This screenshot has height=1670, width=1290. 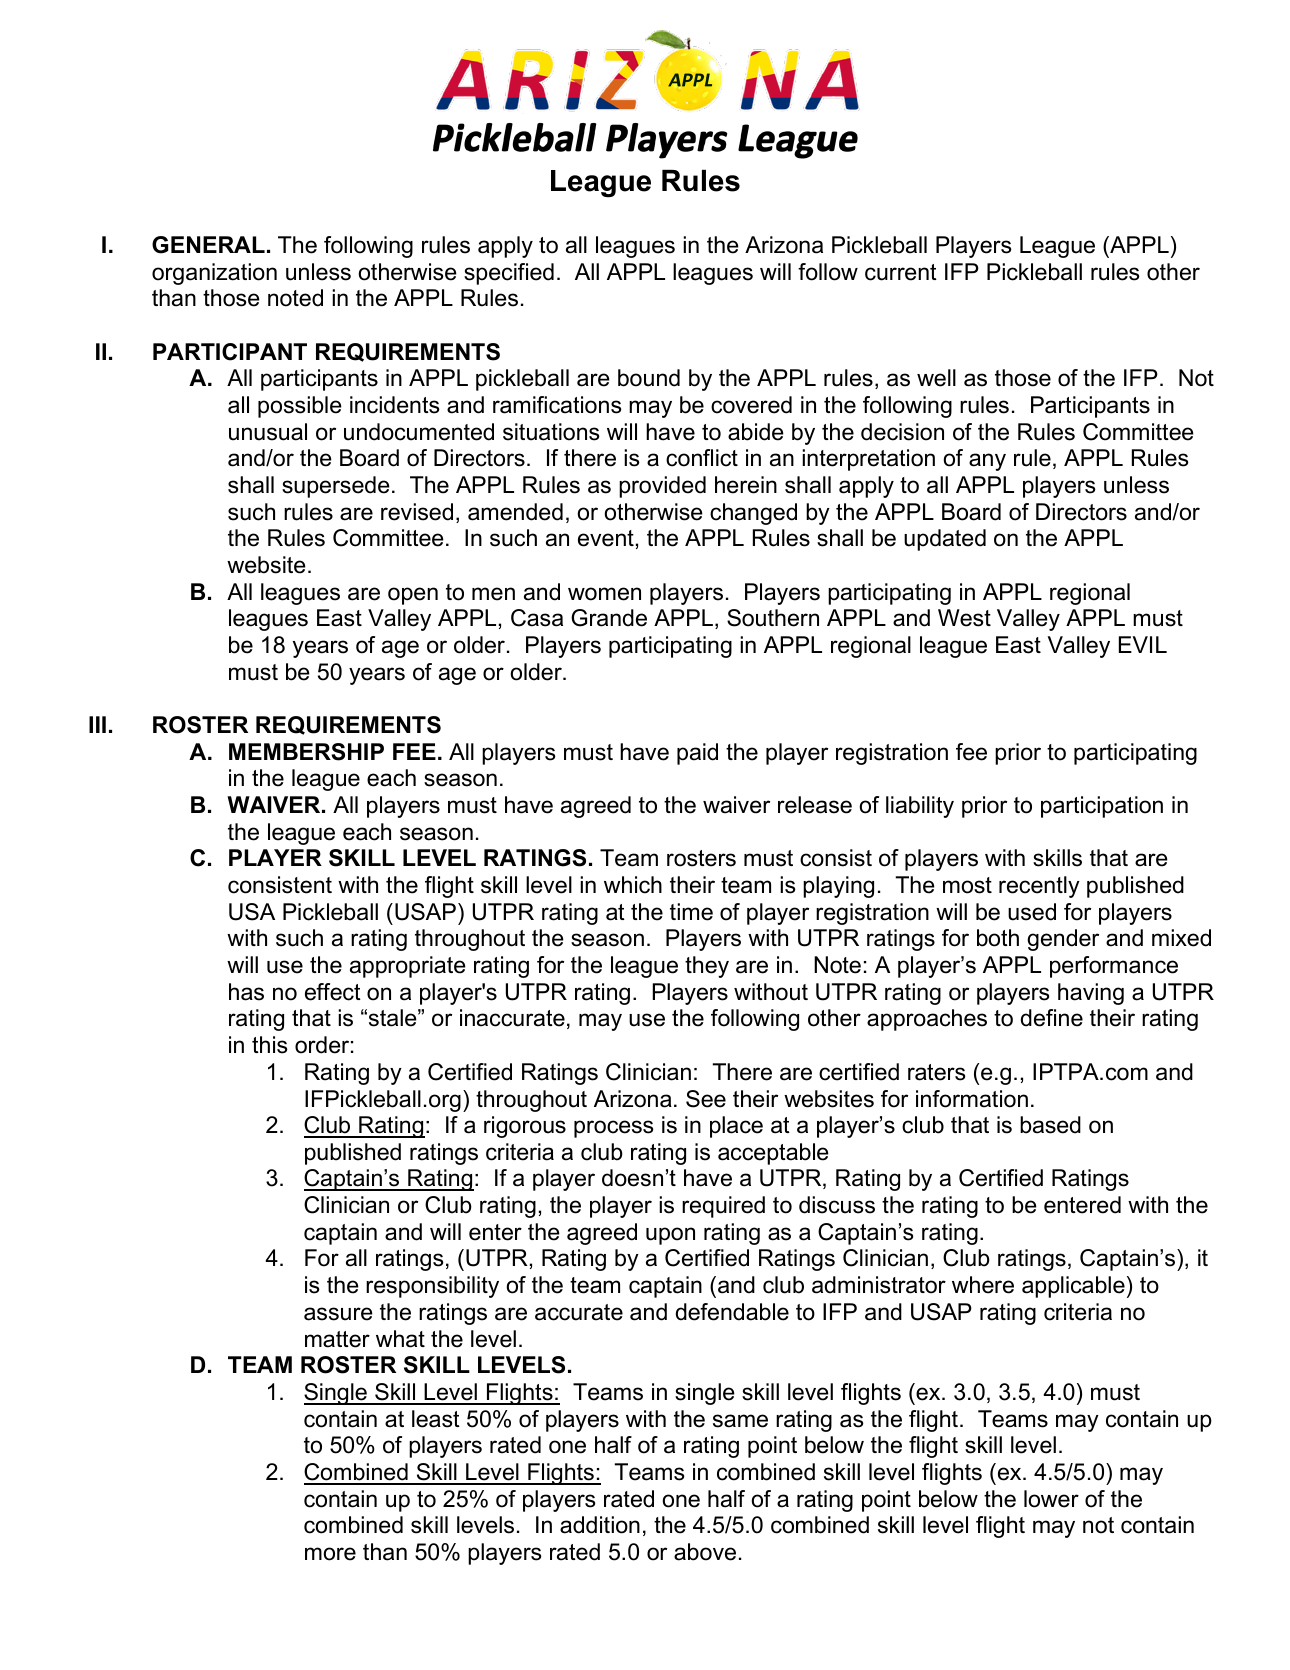 What do you see at coordinates (509, 274) in the screenshot?
I see `specified` at bounding box center [509, 274].
